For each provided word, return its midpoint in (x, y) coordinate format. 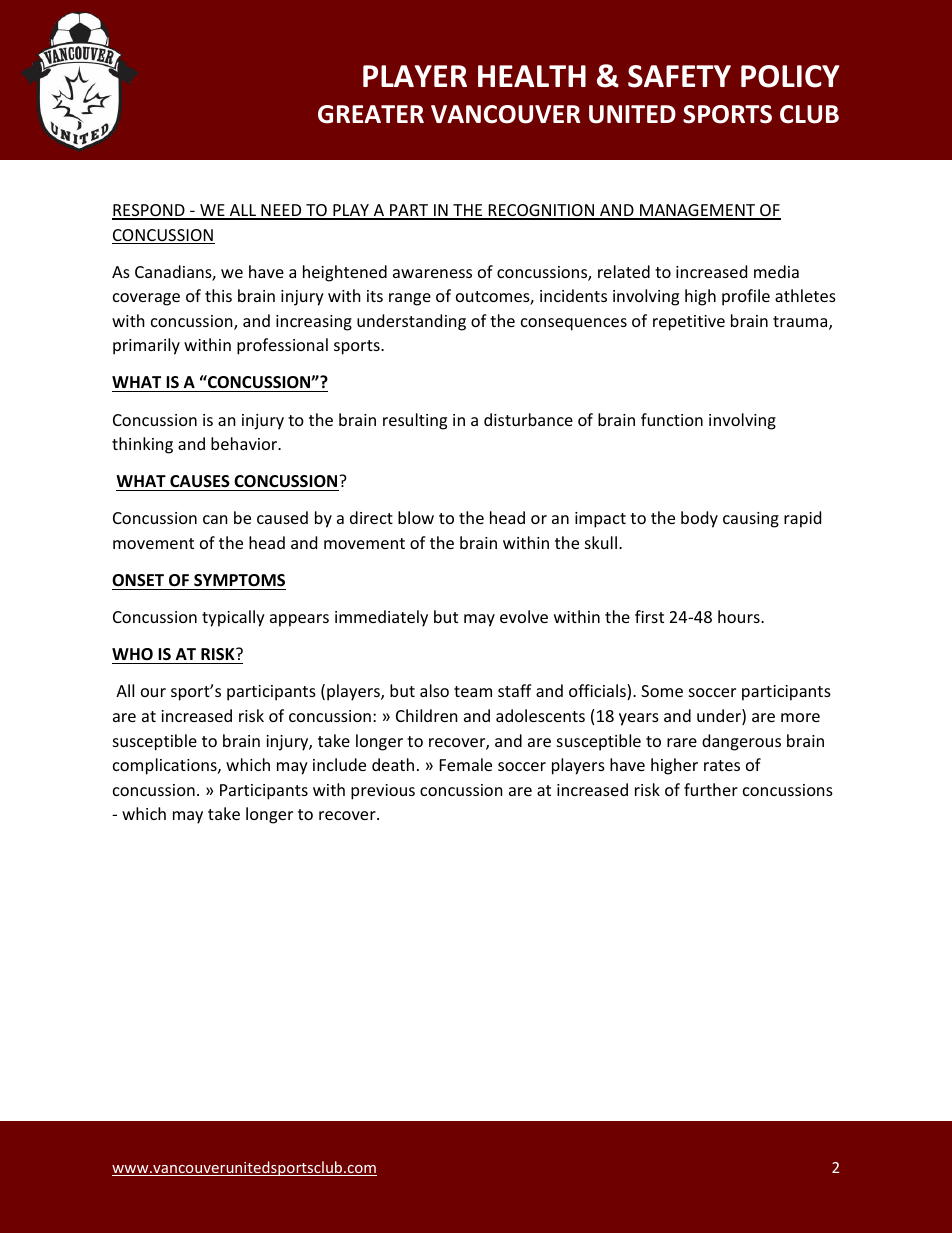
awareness (432, 273)
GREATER (371, 114)
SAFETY (679, 76)
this (218, 295)
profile (746, 297)
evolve (524, 616)
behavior (245, 443)
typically (233, 618)
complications (166, 766)
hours (740, 616)
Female (466, 764)
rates (722, 765)
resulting (415, 421)
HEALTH (532, 76)
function (672, 419)
